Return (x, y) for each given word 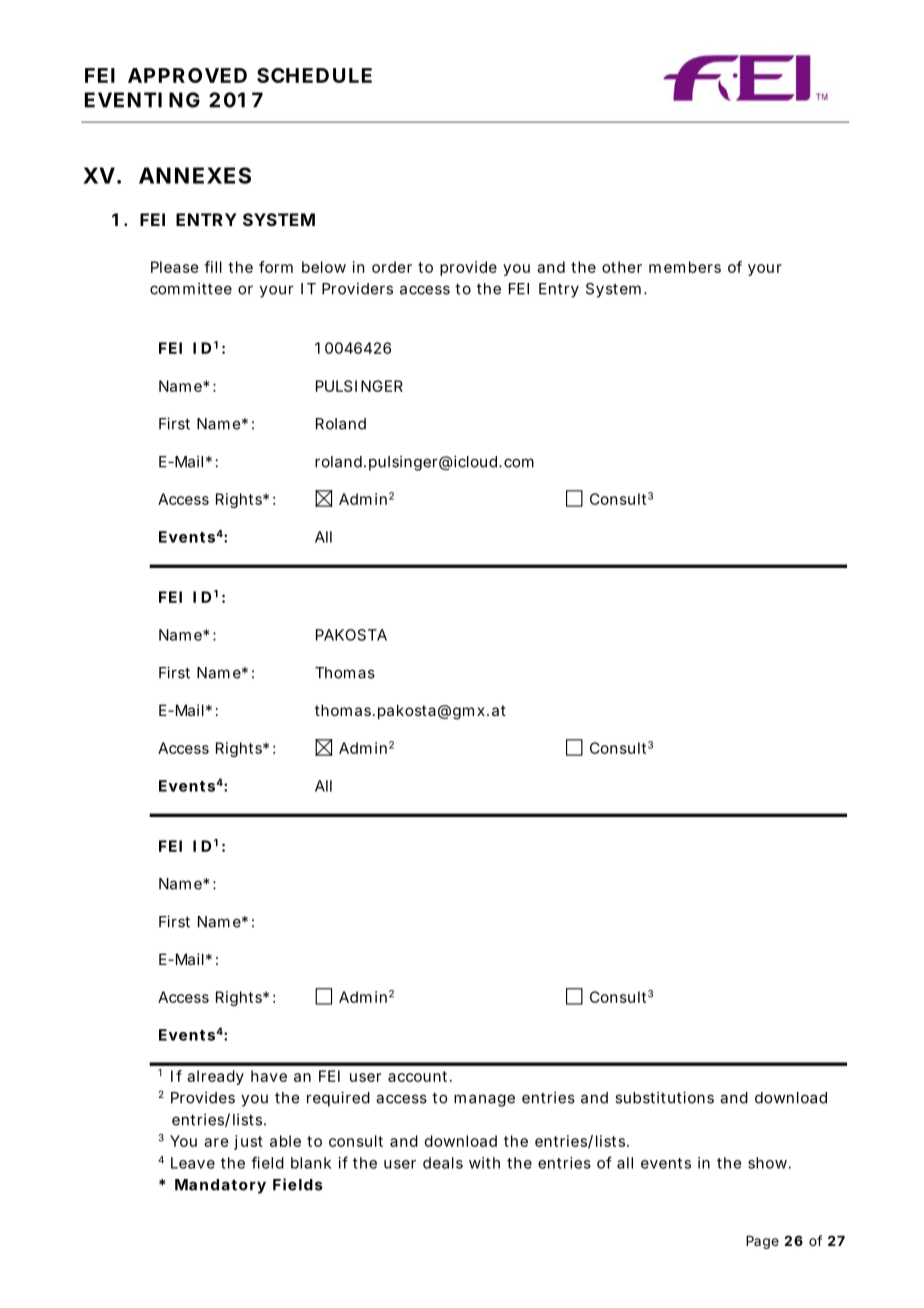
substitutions (664, 1097)
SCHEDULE (314, 75)
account (420, 1076)
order (392, 267)
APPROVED (187, 75)
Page (762, 1242)
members (685, 267)
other (622, 267)
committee (191, 288)
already (215, 1077)
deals (443, 1163)
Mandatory (220, 1186)
